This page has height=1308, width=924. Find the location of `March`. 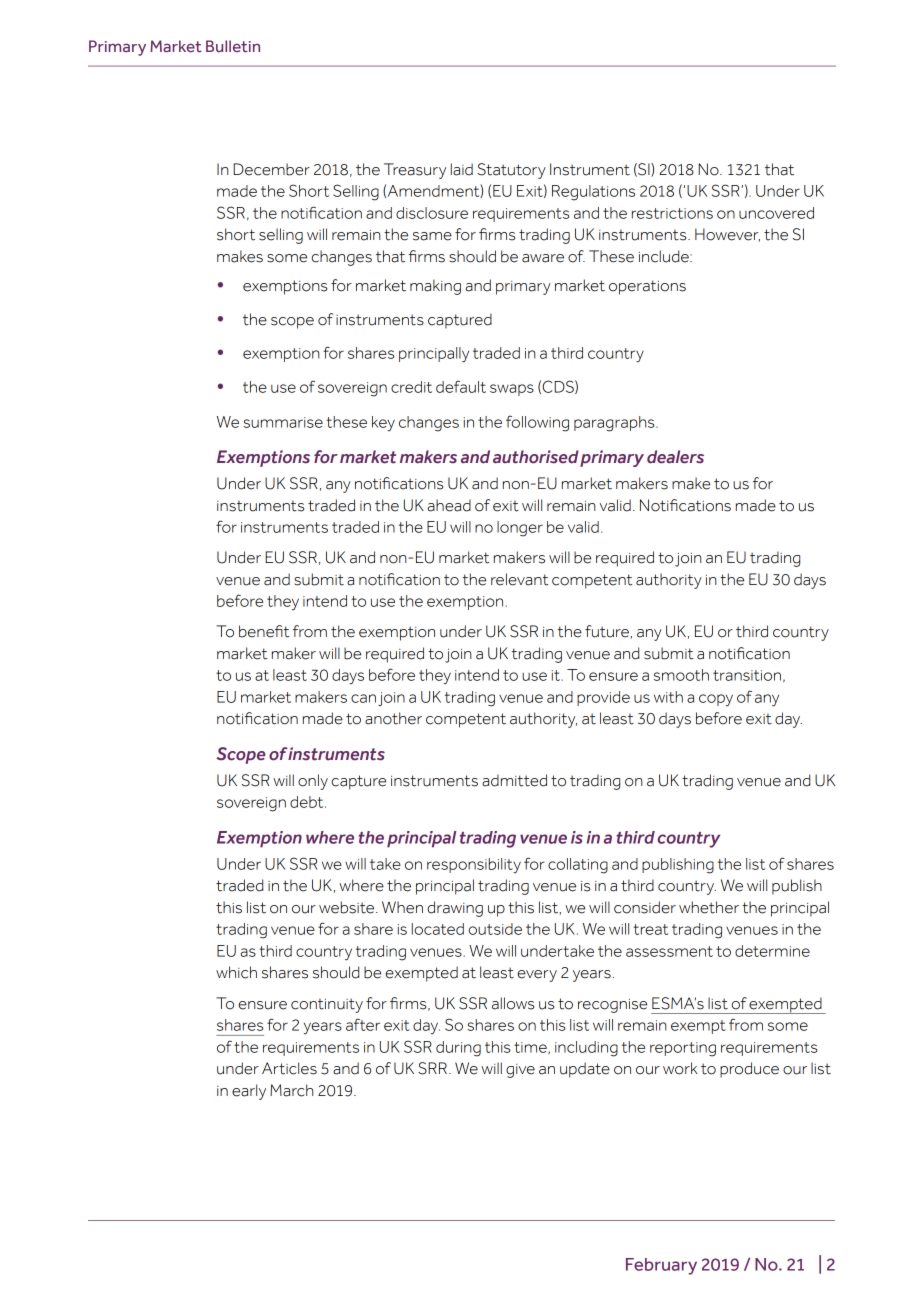

March is located at coordinates (291, 1090).
